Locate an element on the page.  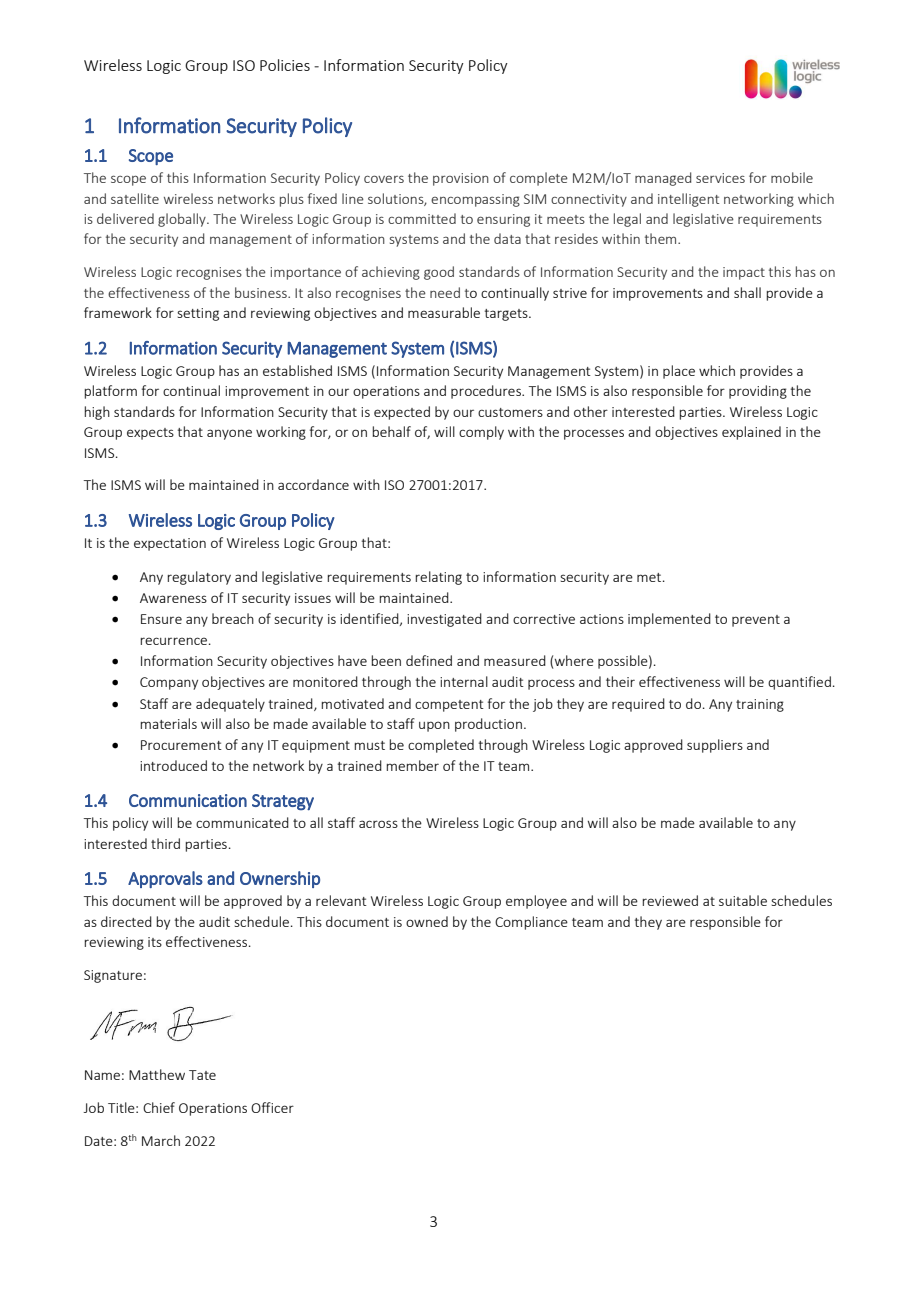
services is located at coordinates (720, 178).
